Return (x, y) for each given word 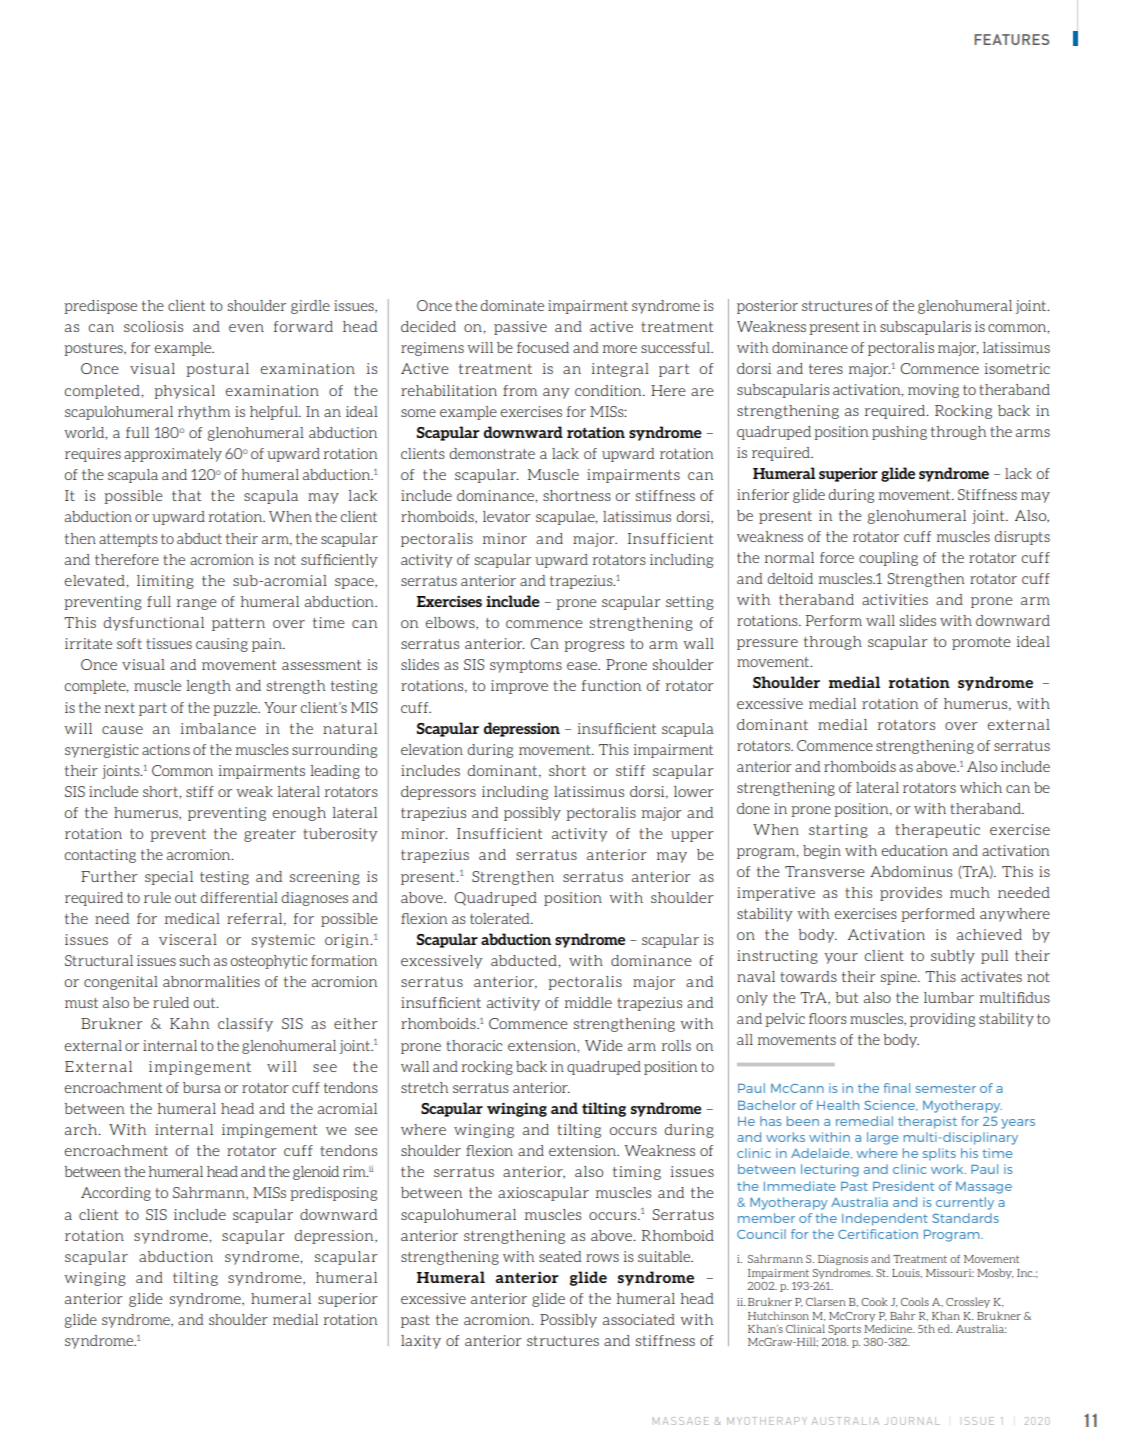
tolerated (501, 918)
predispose (100, 307)
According (116, 1194)
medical (192, 918)
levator (506, 516)
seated (560, 1256)
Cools (915, 1301)
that (186, 495)
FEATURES (1011, 39)
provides (911, 894)
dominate (512, 305)
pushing (899, 433)
